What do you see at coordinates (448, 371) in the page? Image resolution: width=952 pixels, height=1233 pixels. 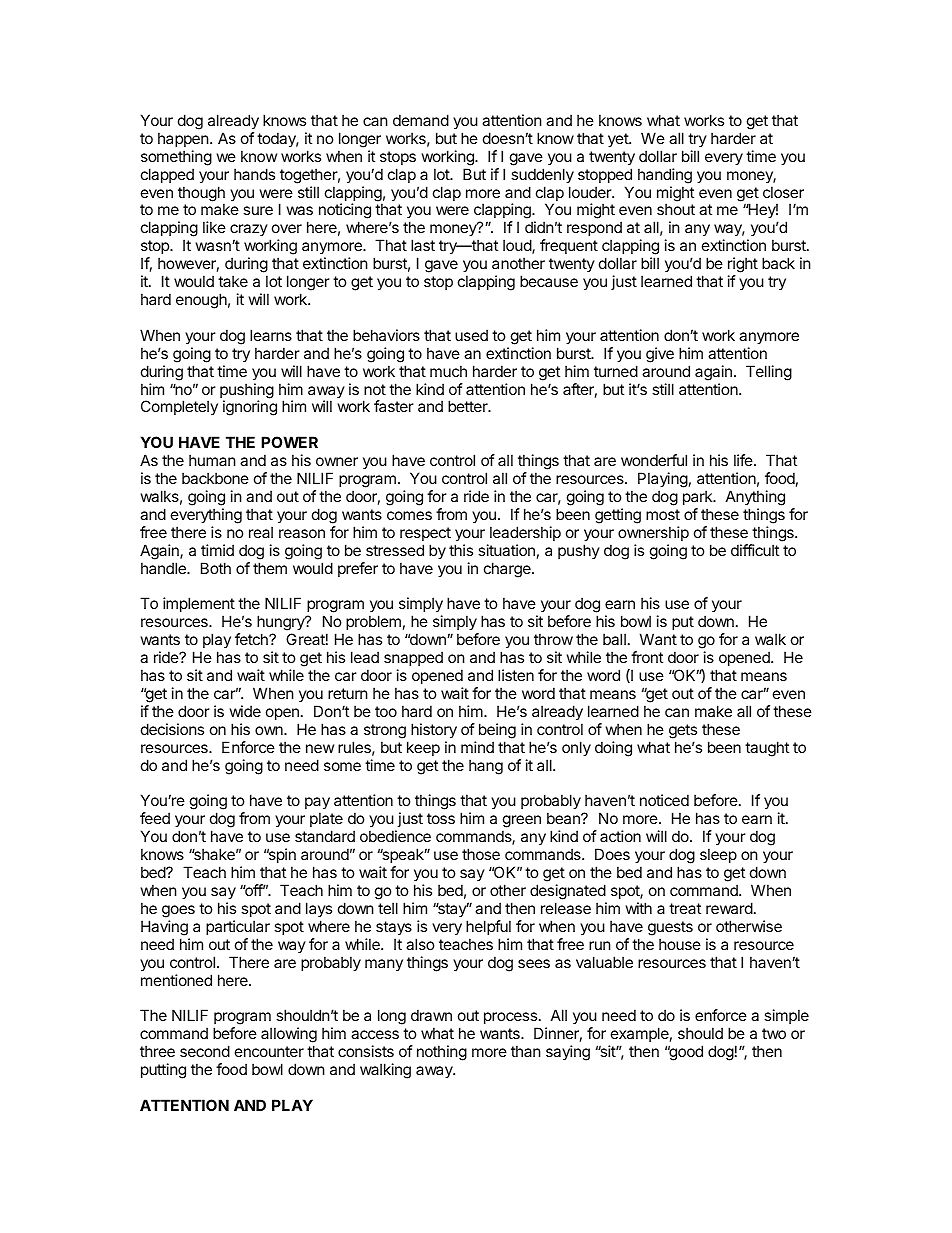 I see `much` at bounding box center [448, 371].
